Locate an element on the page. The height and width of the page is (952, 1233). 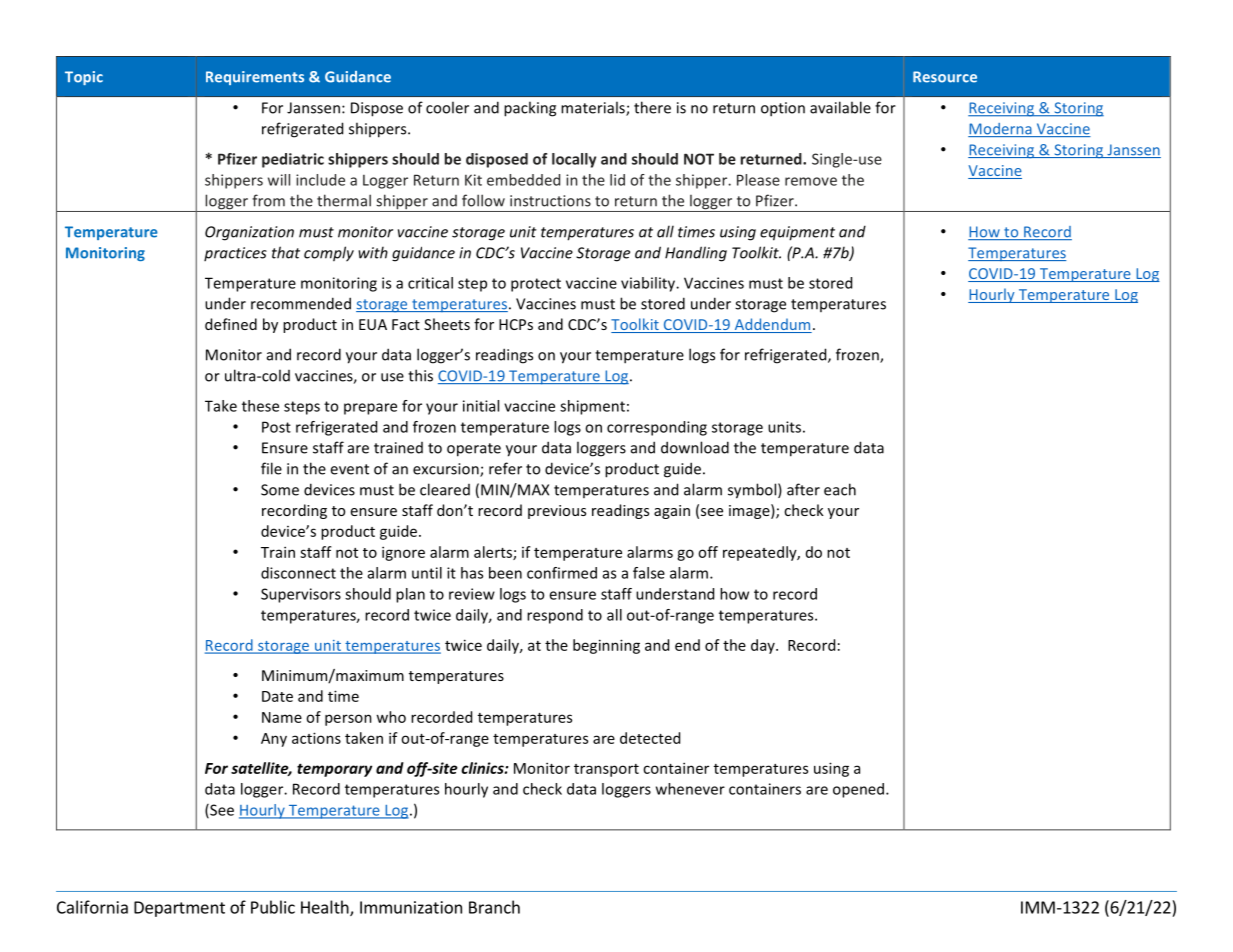
defined is located at coordinates (231, 324).
